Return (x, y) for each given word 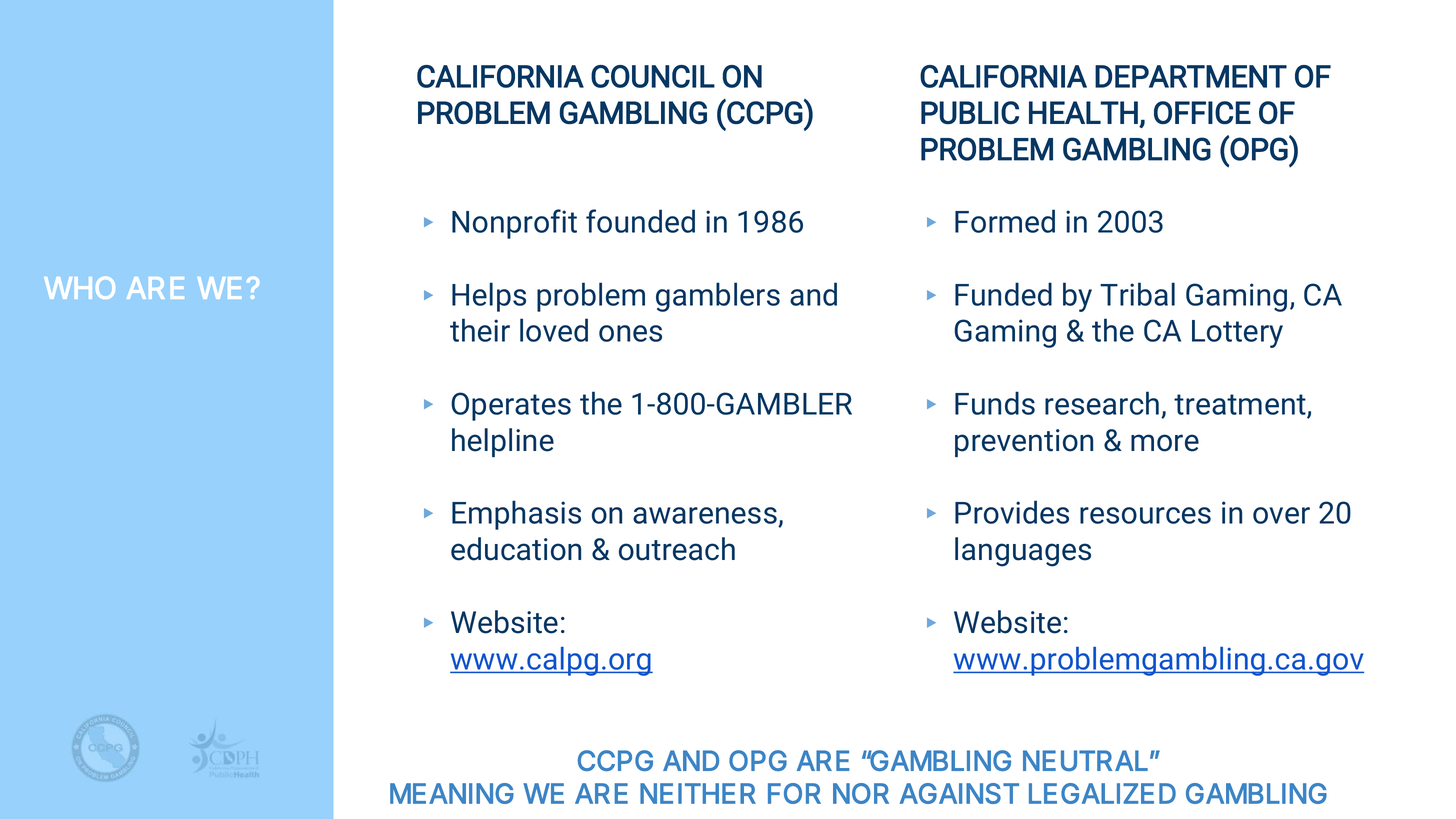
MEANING (452, 793)
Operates (511, 406)
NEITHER (698, 793)
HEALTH (1083, 112)
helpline (503, 442)
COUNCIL (653, 76)
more (1165, 443)
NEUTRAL (1085, 760)
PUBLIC (970, 112)
